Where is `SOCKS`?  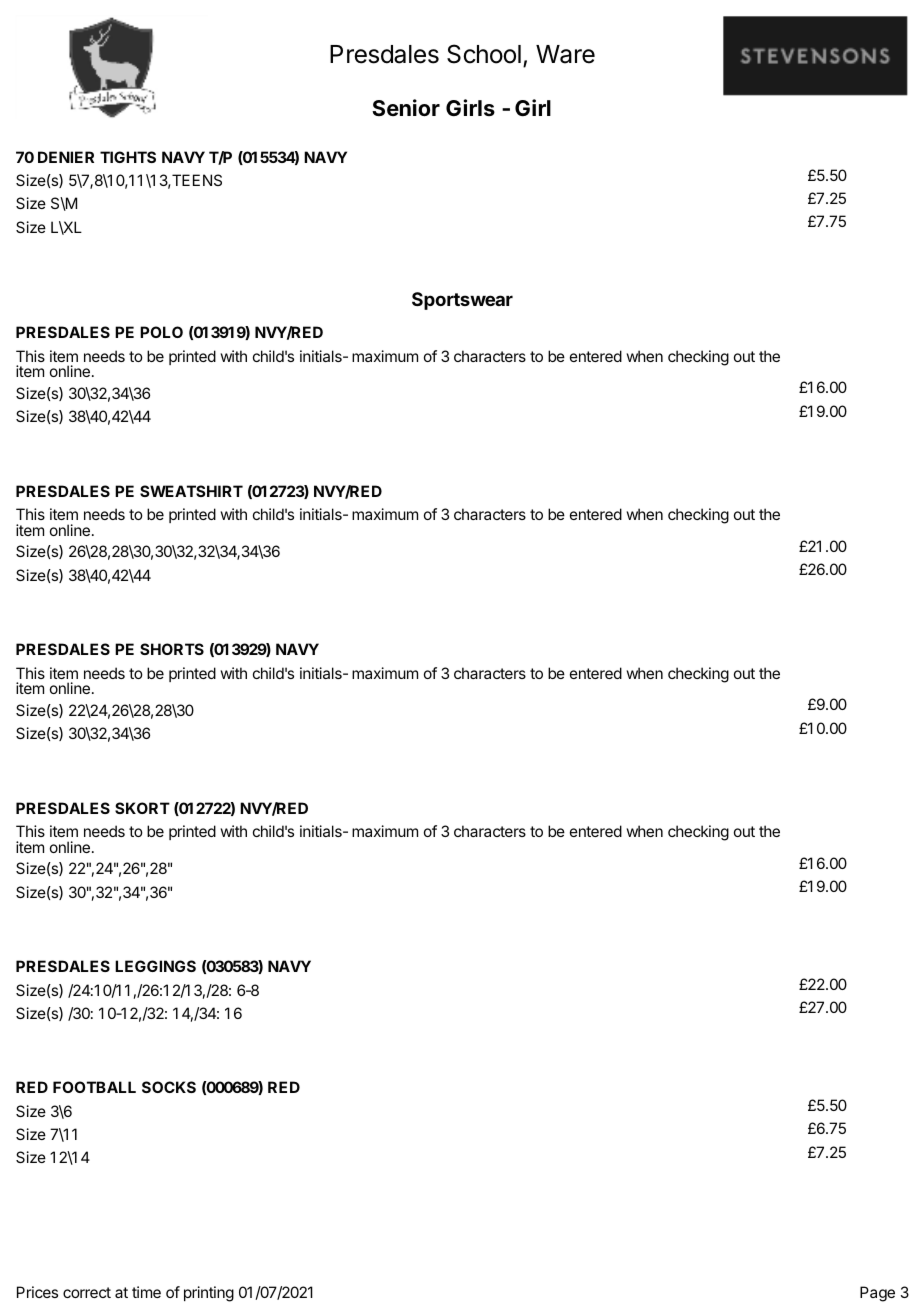 SOCKS is located at coordinates (169, 1087).
